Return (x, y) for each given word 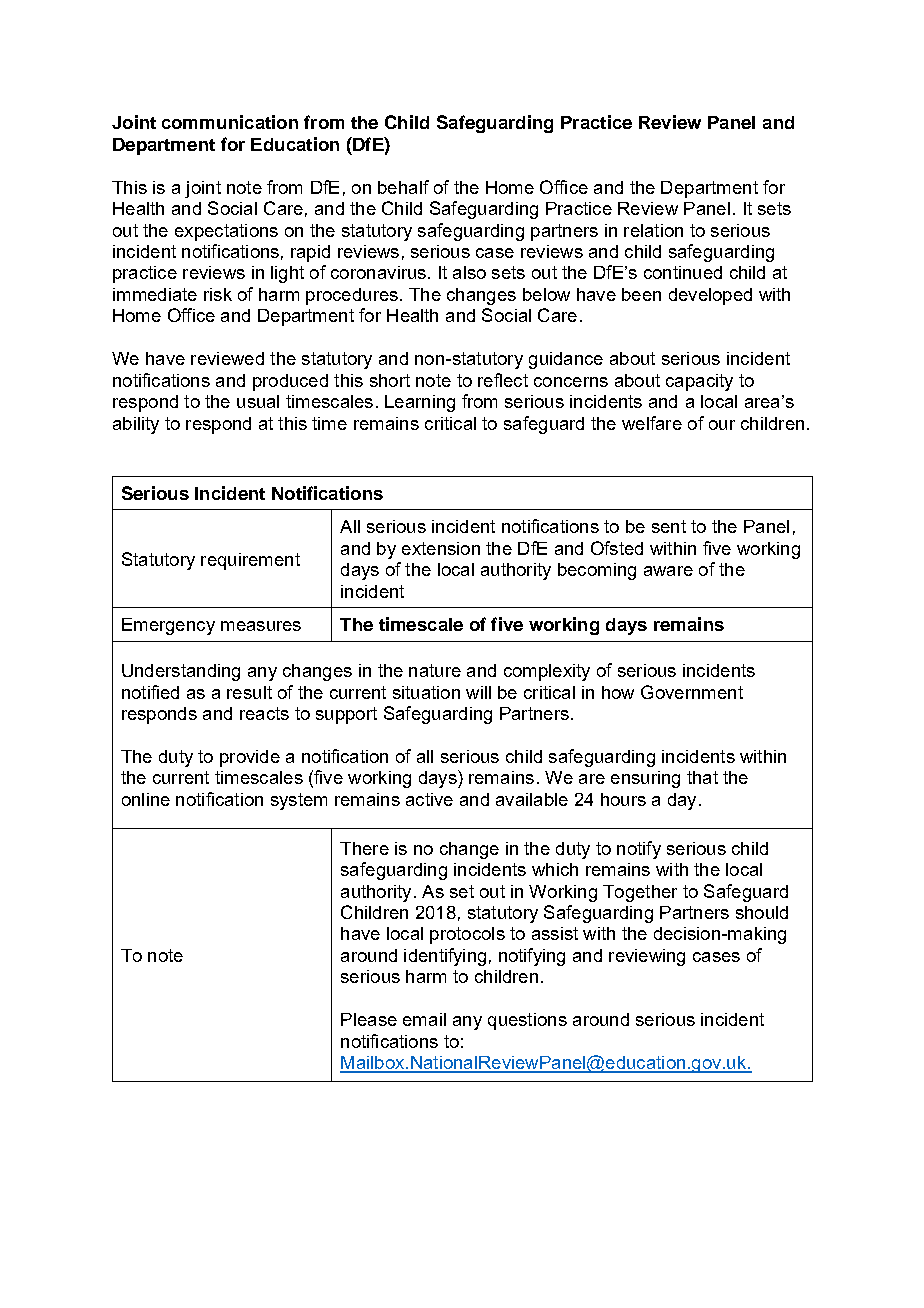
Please (369, 1019)
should (762, 912)
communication (230, 122)
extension (441, 548)
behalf (403, 187)
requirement (250, 561)
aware (668, 571)
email (424, 1019)
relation (653, 230)
